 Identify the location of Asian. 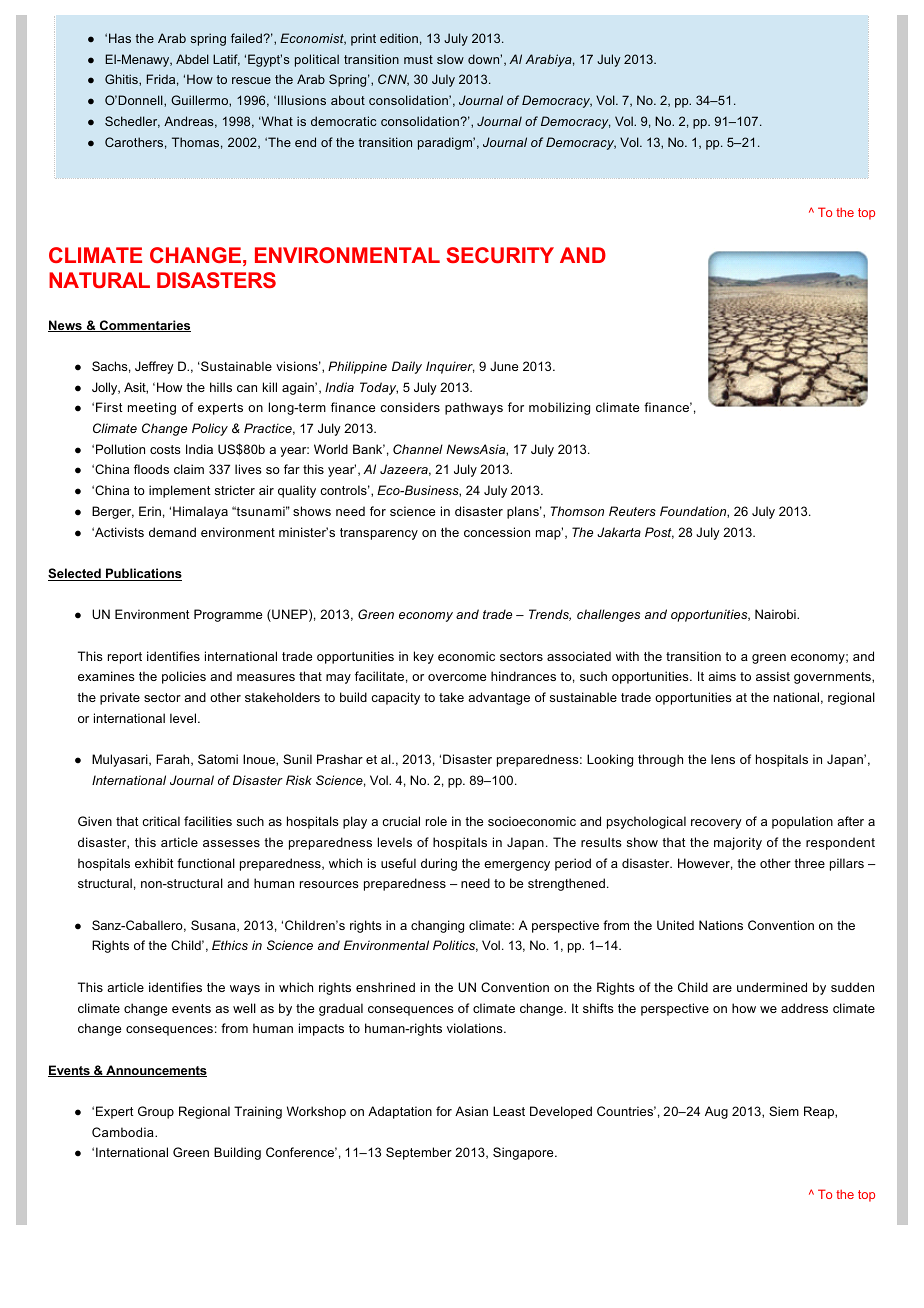
(471, 1111).
